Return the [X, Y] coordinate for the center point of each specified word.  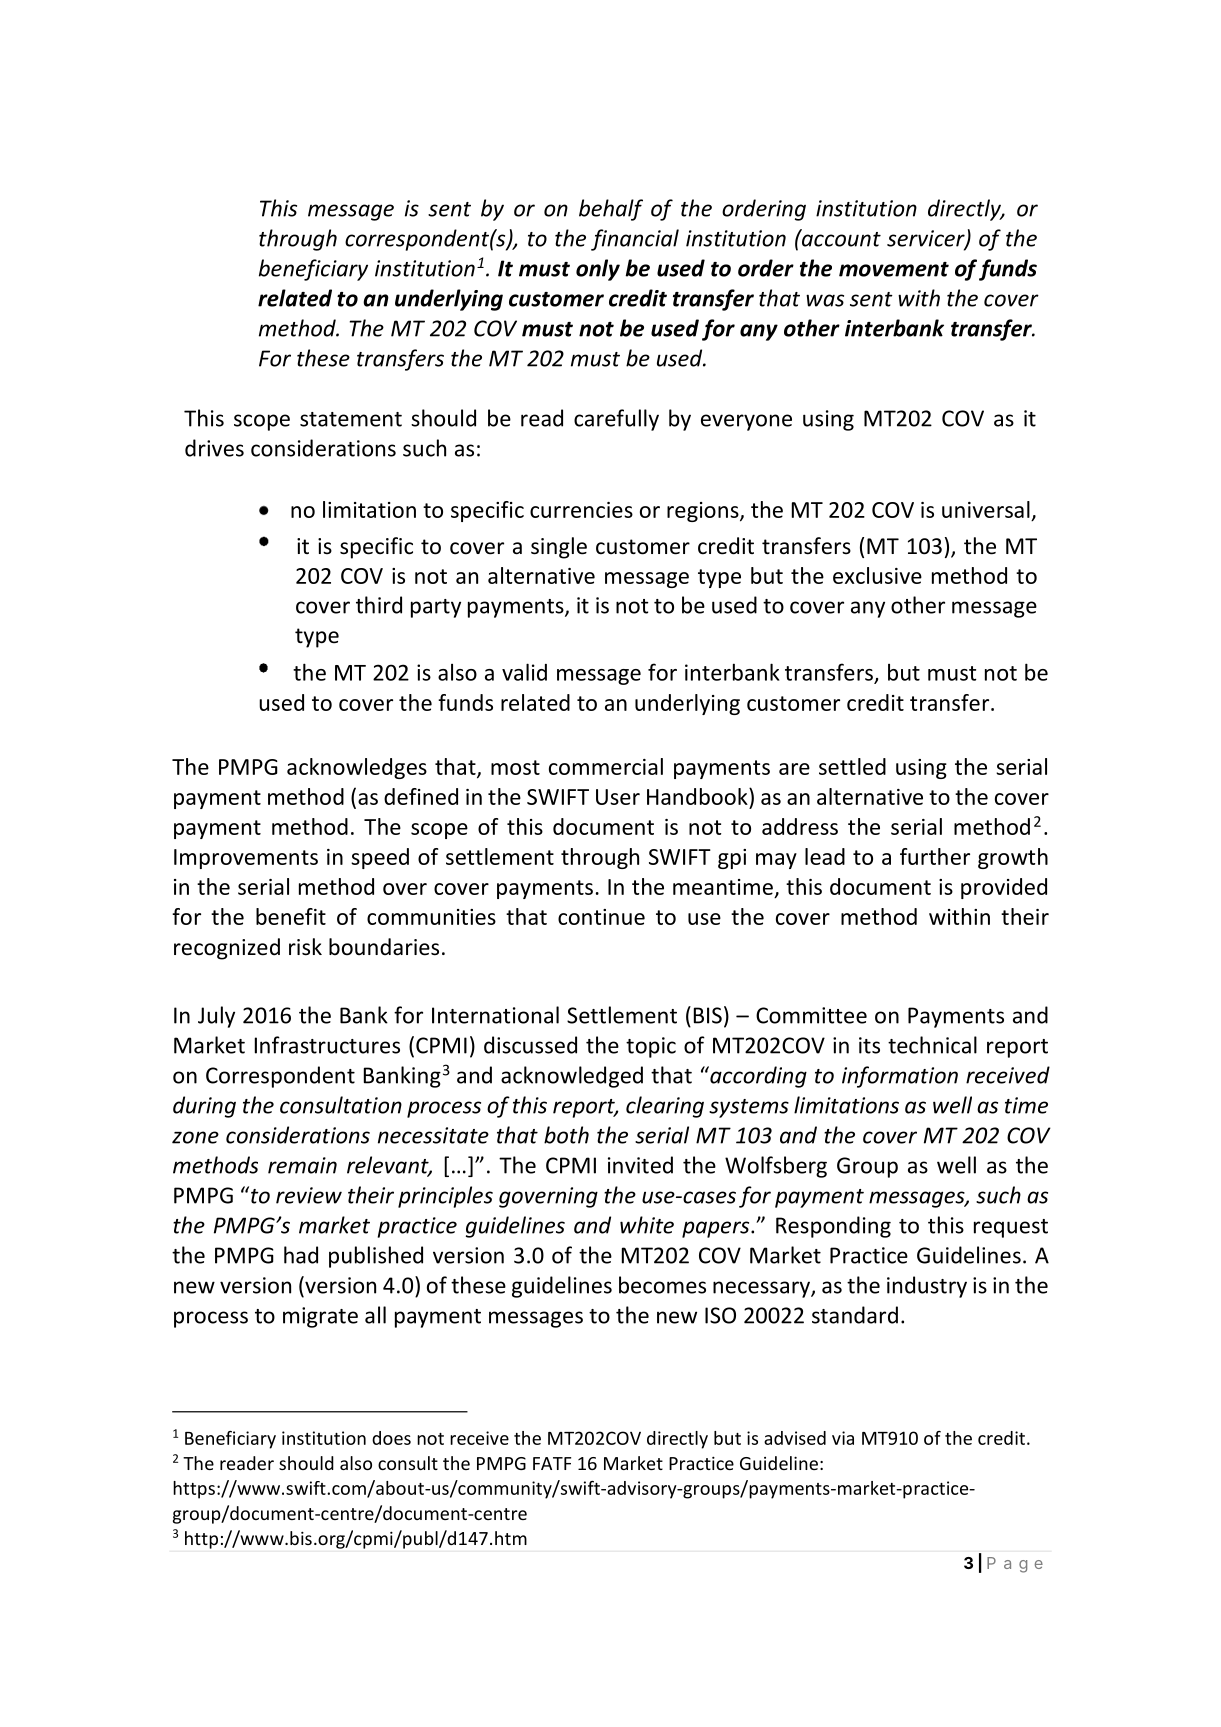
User [618, 797]
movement [894, 269]
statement [351, 419]
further [935, 856]
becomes [662, 1285]
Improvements [246, 859]
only [598, 270]
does [391, 1438]
